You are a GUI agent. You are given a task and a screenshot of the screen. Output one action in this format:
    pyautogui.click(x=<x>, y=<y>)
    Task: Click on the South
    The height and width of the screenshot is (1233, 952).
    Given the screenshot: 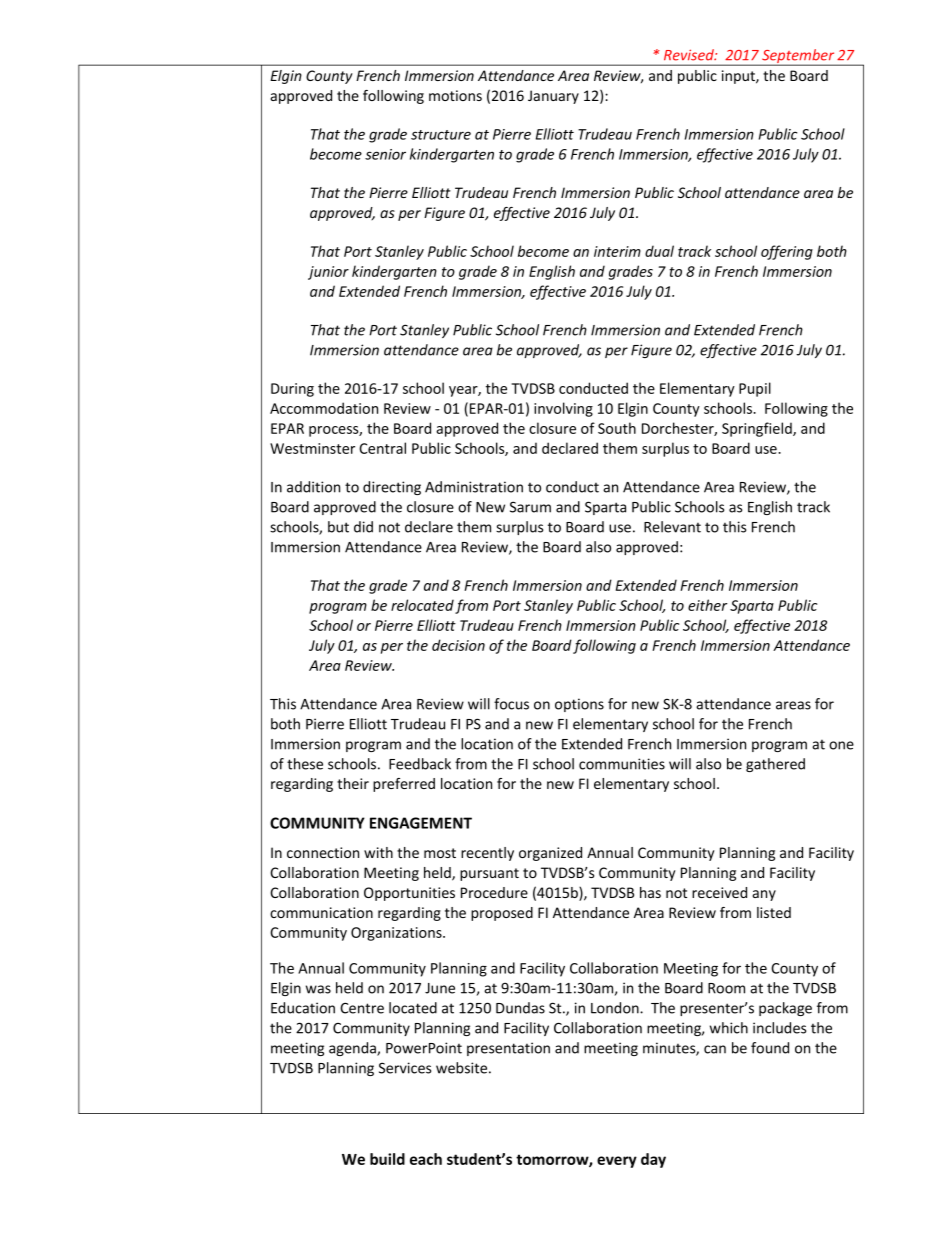 What is the action you would take?
    pyautogui.click(x=617, y=428)
